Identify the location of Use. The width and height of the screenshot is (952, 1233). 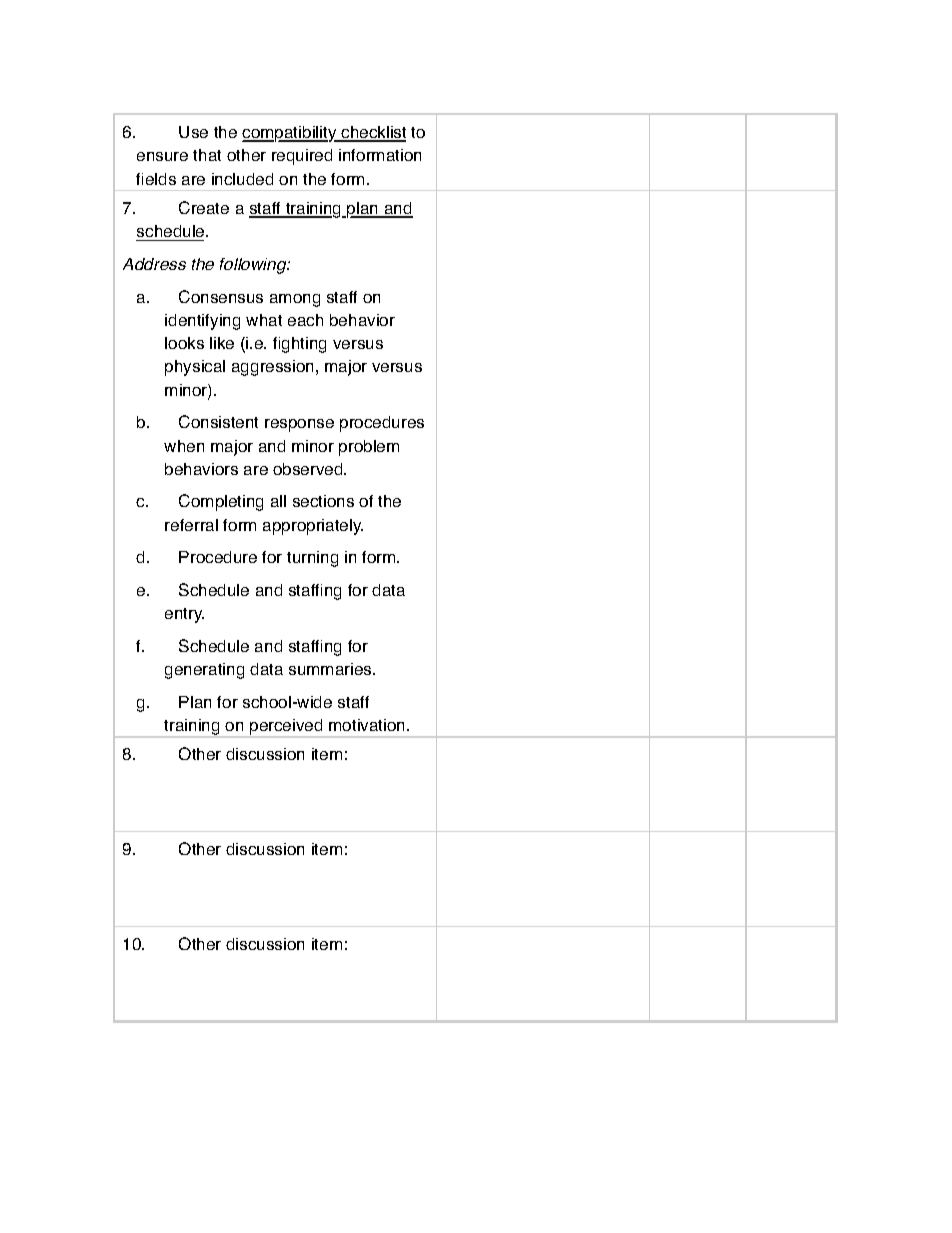
(193, 132).
